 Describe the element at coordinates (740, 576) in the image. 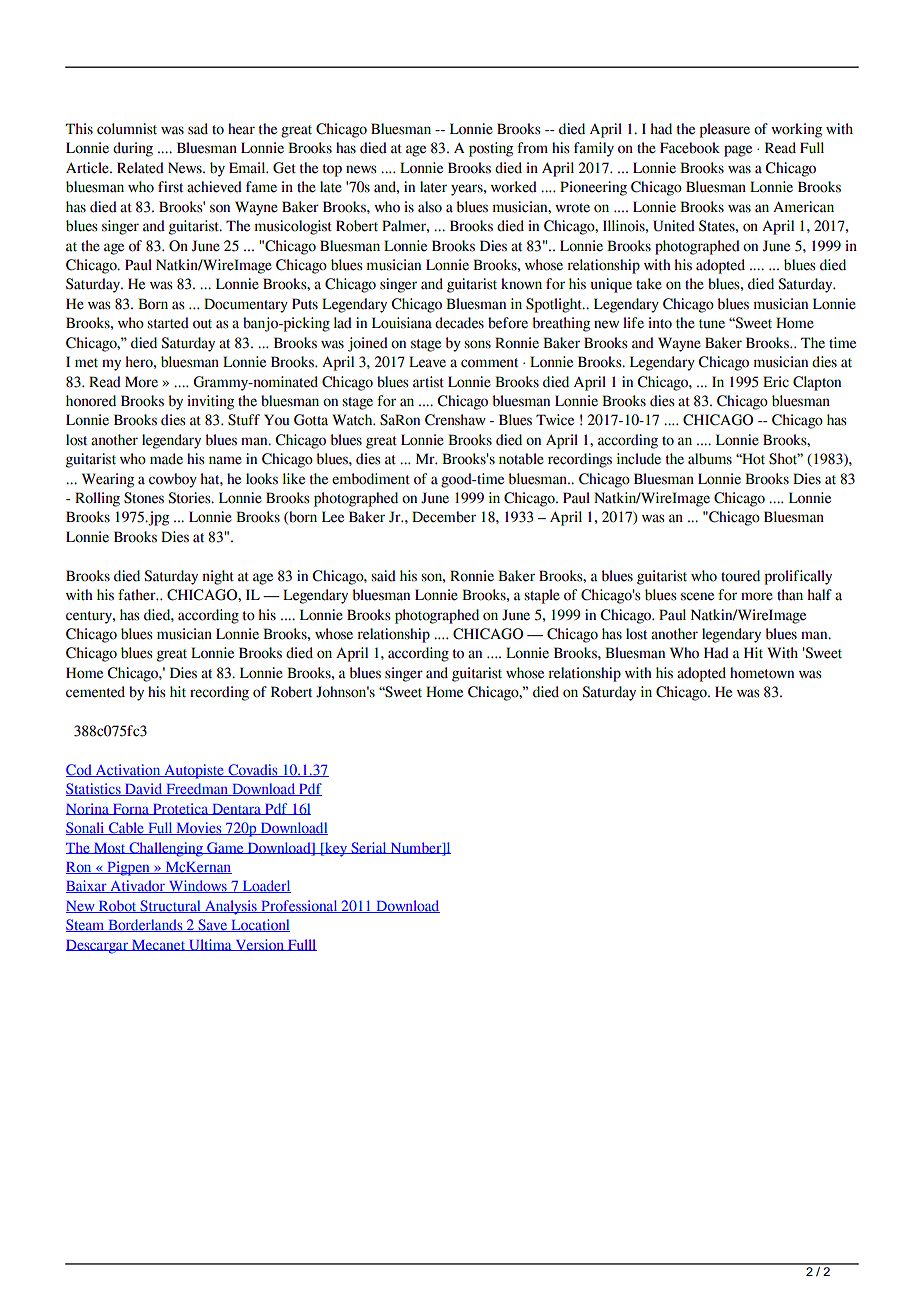

I see `toured` at that location.
